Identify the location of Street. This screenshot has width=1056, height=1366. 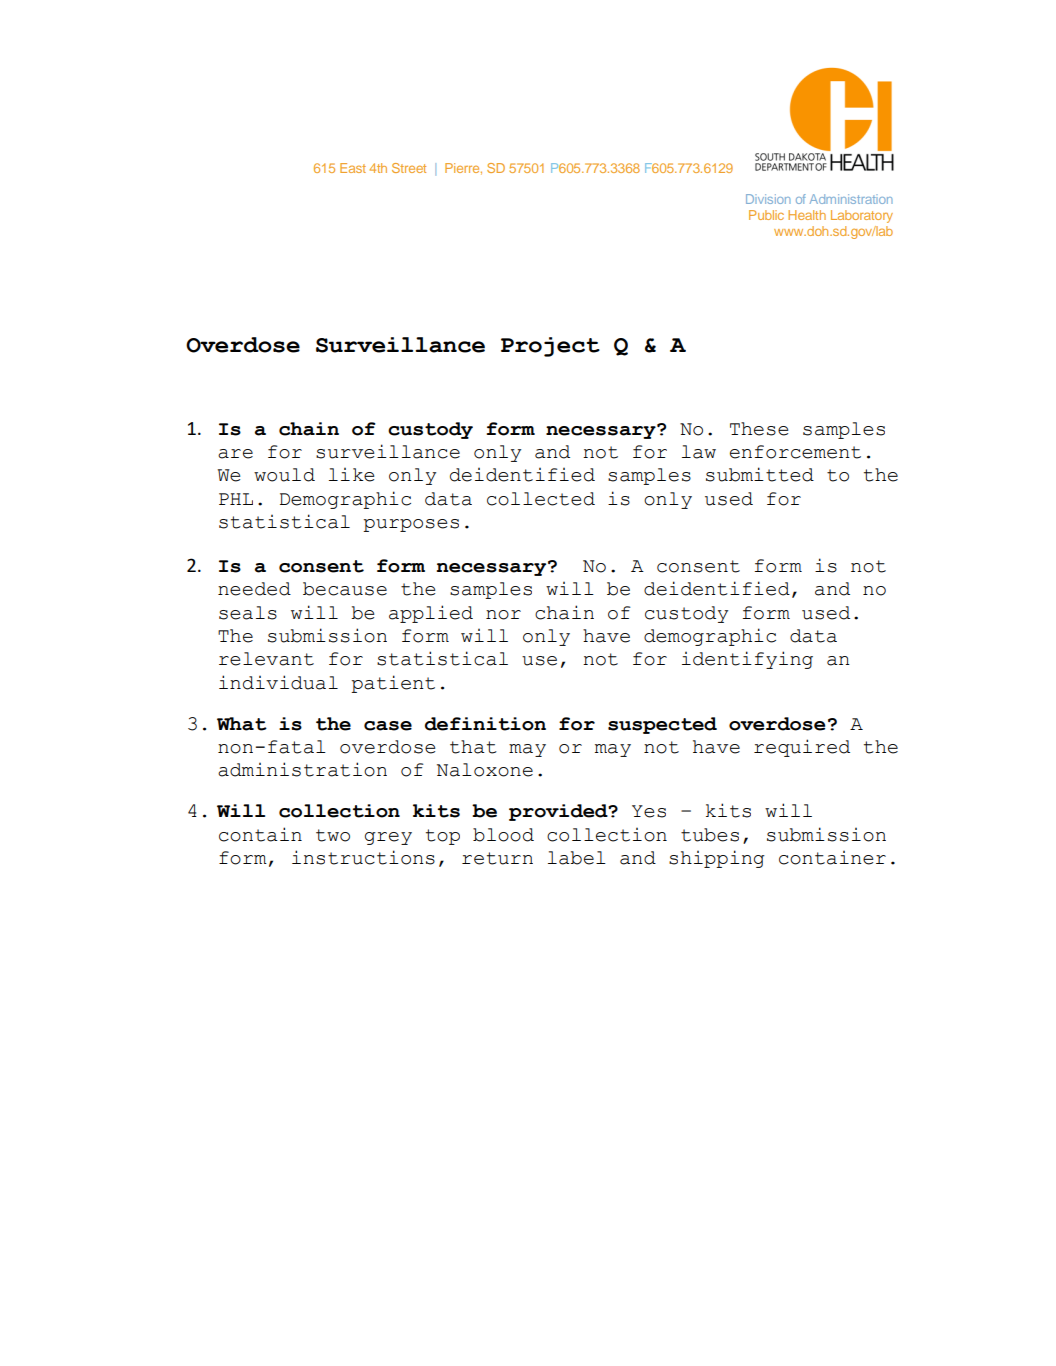
(409, 168).
